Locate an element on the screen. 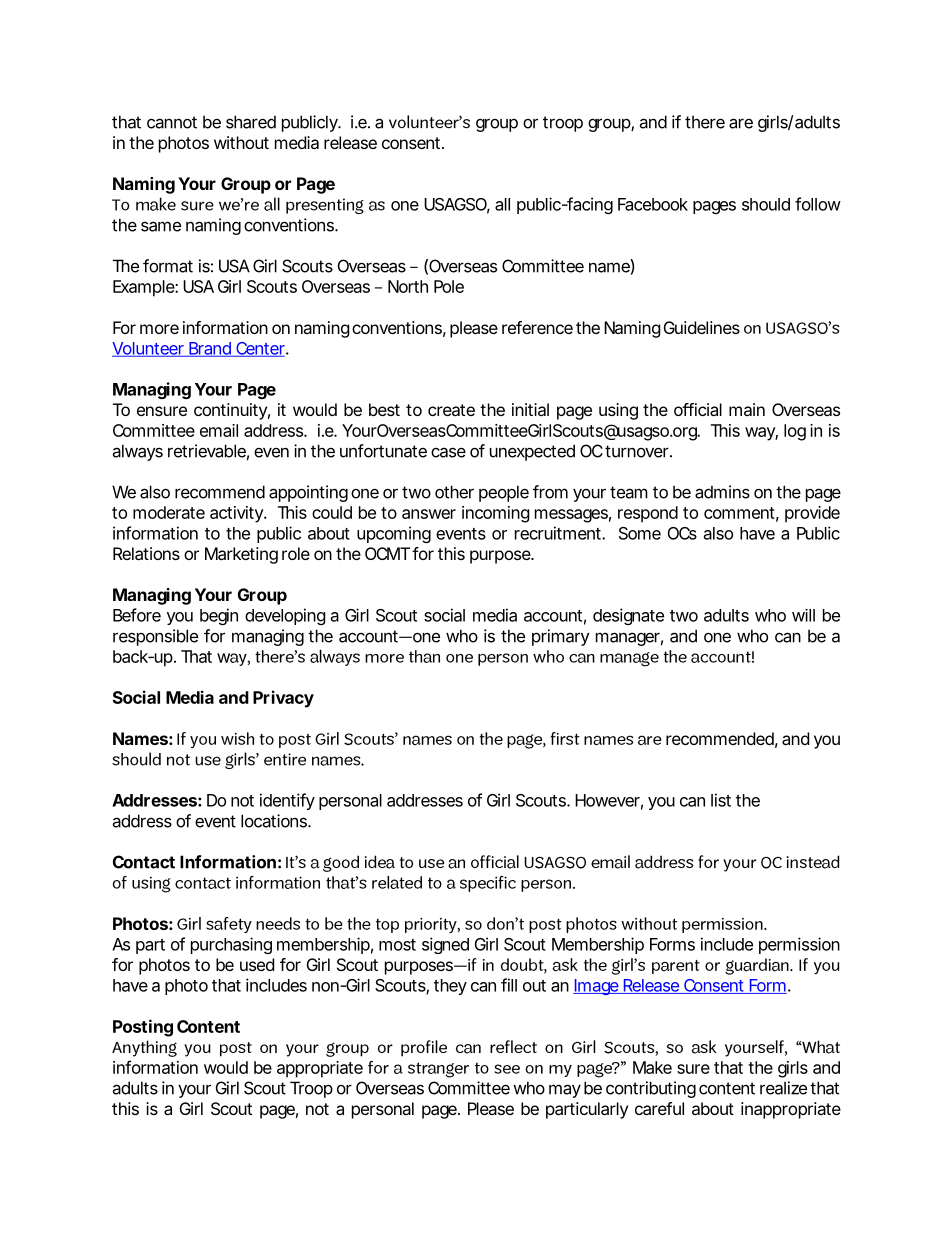  without is located at coordinates (241, 142).
